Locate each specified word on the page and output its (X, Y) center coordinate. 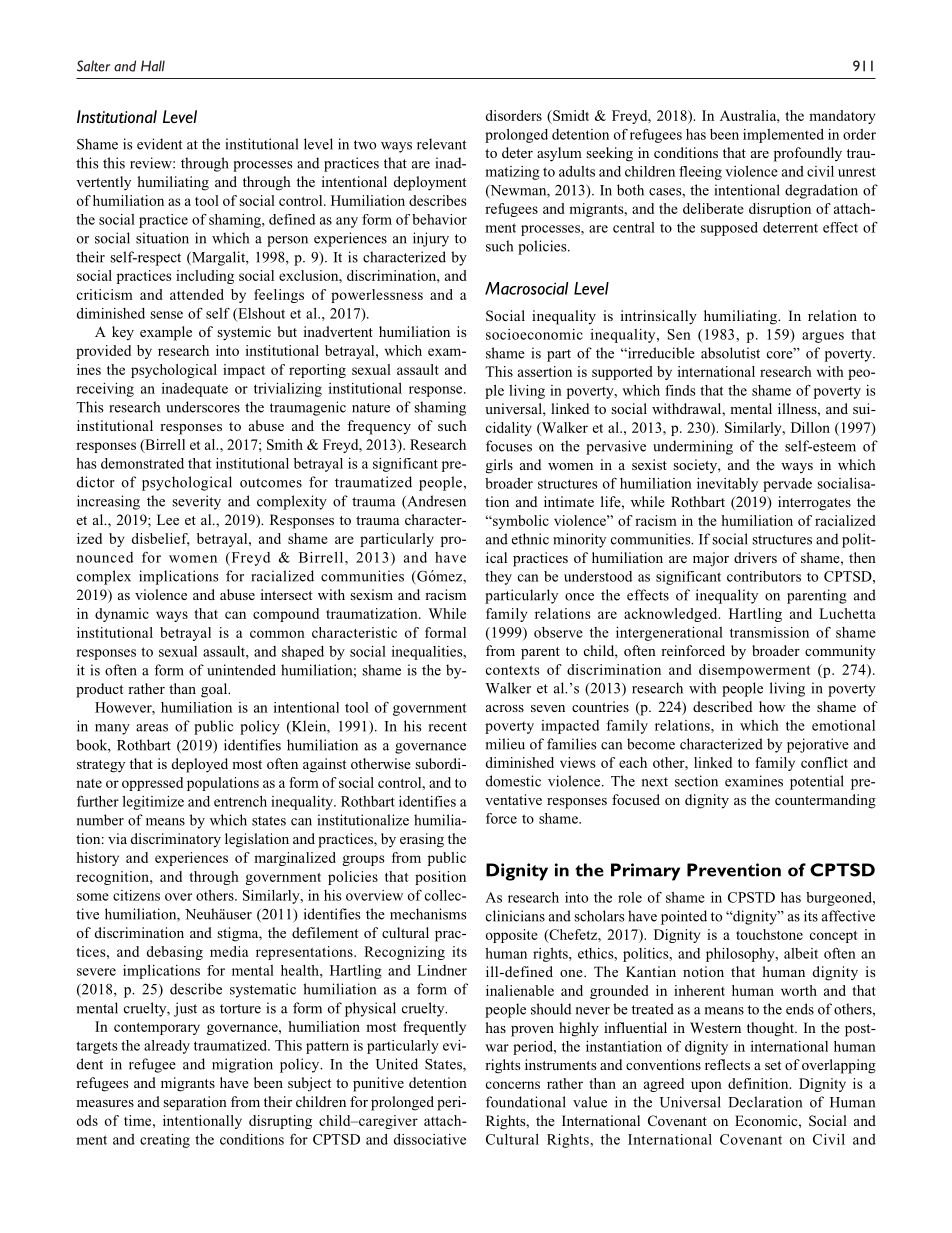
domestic (513, 781)
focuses (509, 446)
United (397, 1064)
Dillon (810, 427)
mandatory (842, 117)
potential (817, 782)
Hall (153, 66)
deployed (200, 765)
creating (165, 1141)
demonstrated (142, 463)
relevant (442, 144)
